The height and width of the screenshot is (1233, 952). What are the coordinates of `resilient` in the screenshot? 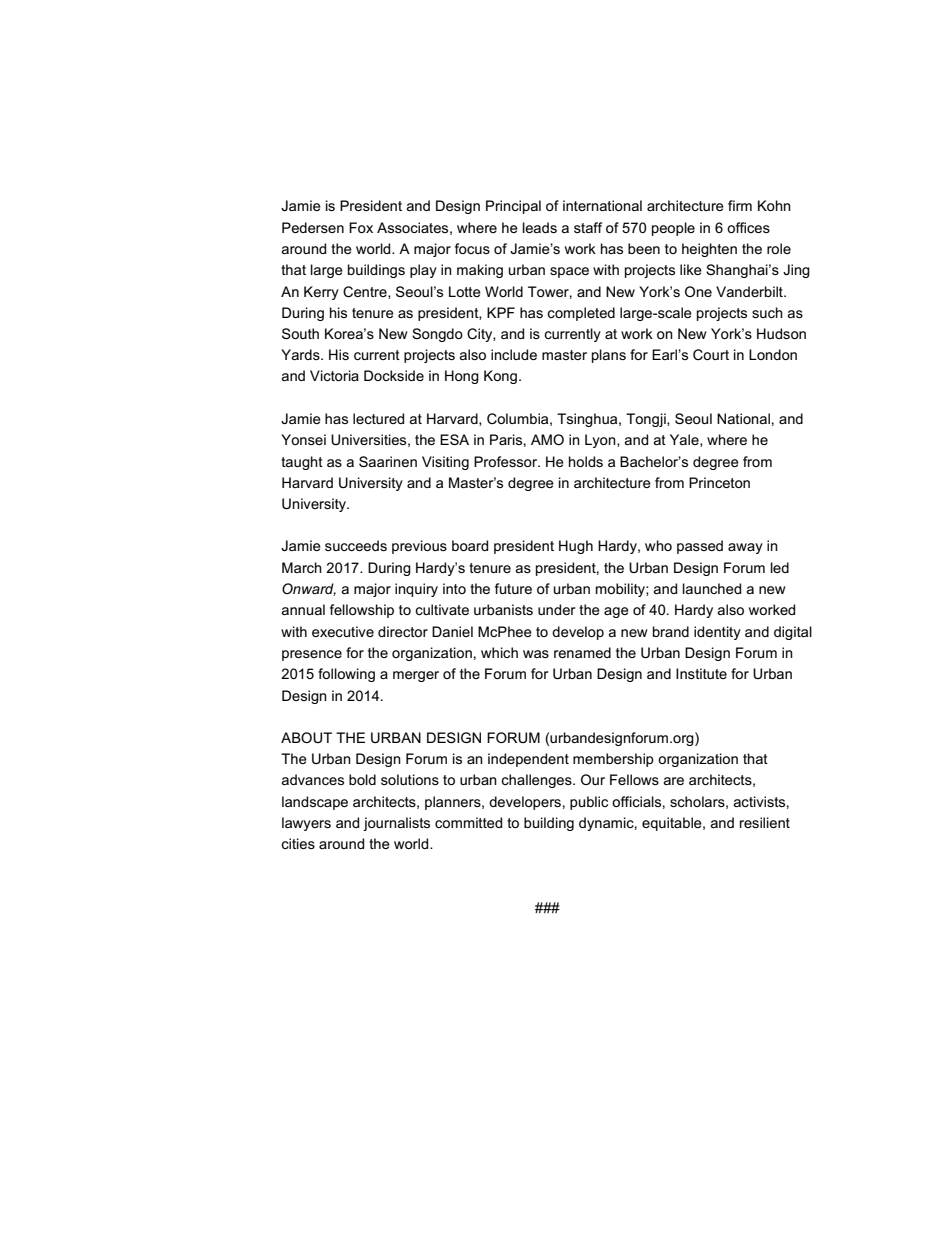 It's located at (765, 822).
